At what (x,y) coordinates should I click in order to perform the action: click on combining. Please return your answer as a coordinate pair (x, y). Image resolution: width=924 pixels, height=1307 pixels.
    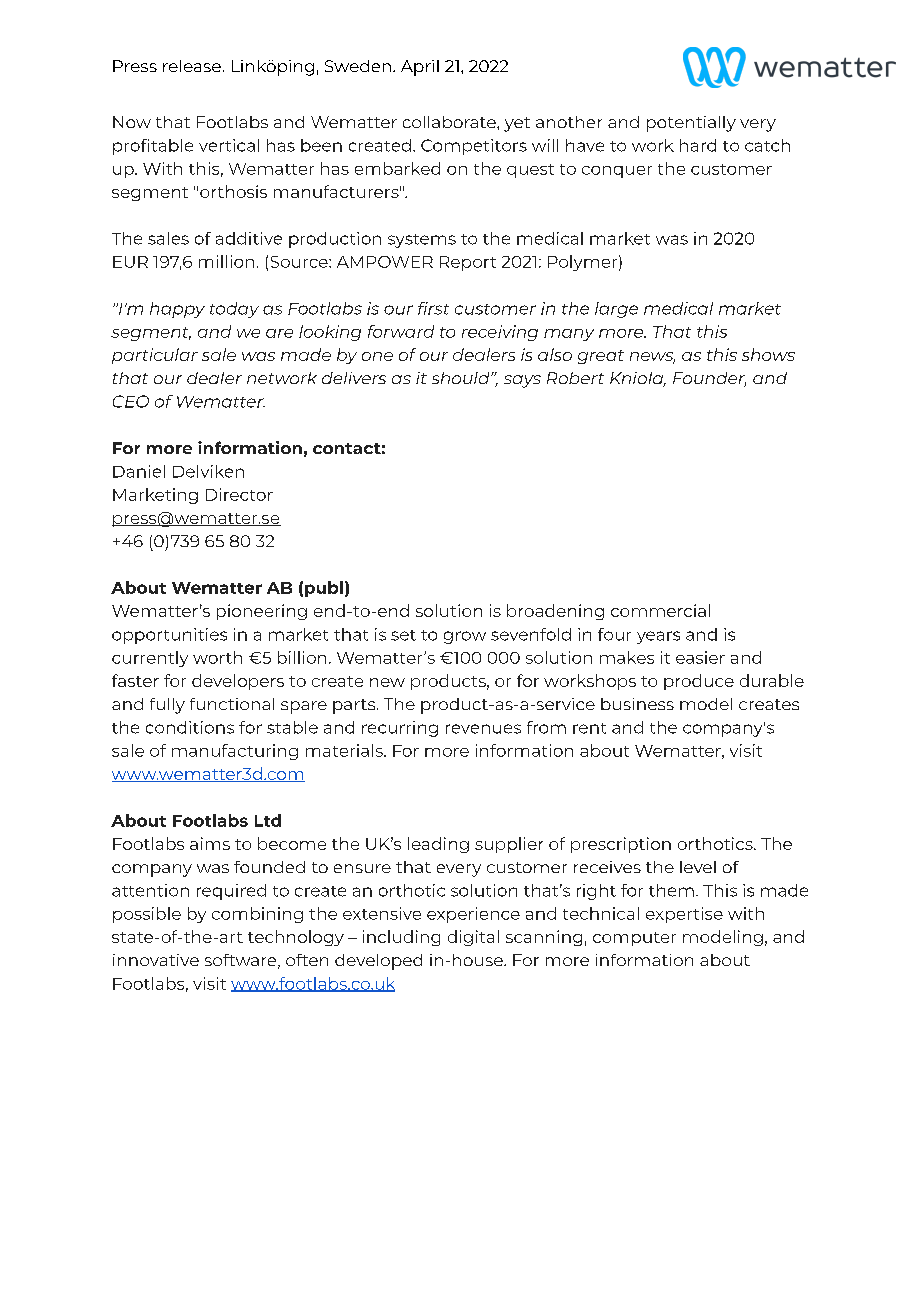
    Looking at the image, I should click on (257, 915).
